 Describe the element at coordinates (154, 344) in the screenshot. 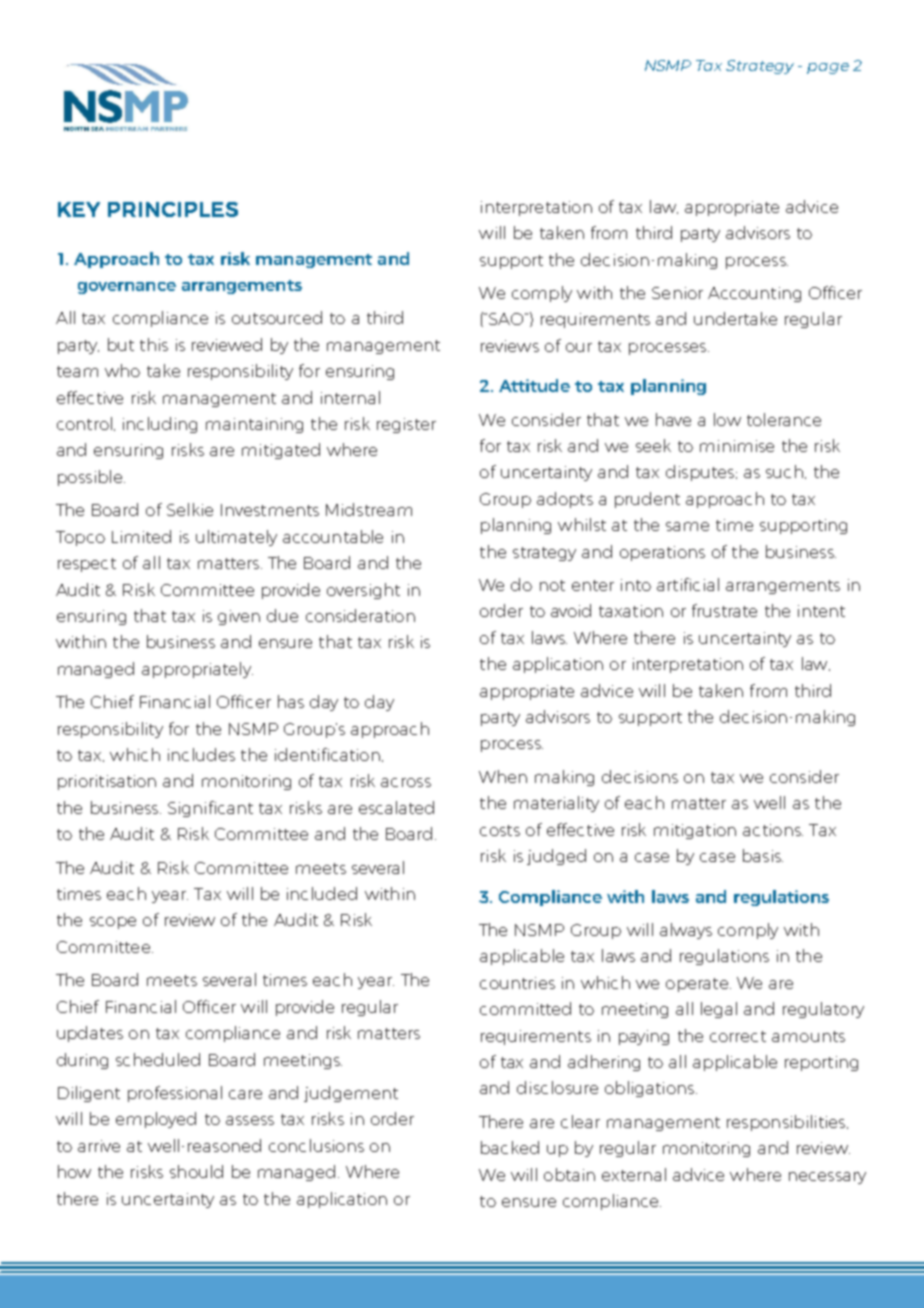

I see `this` at that location.
